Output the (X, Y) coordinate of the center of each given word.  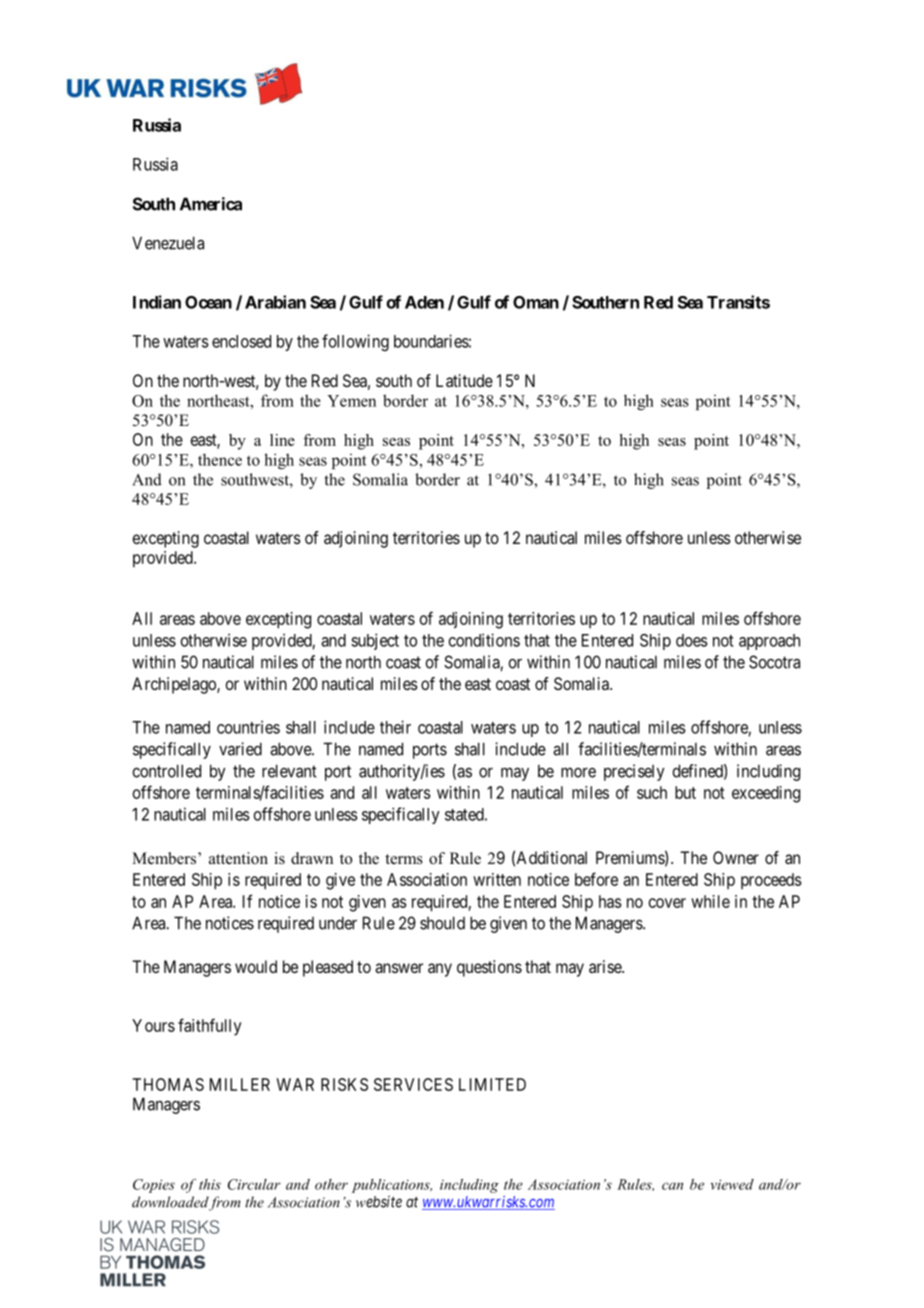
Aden (424, 302)
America (211, 204)
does (692, 640)
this (210, 1184)
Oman (536, 302)
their (395, 727)
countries (248, 727)
